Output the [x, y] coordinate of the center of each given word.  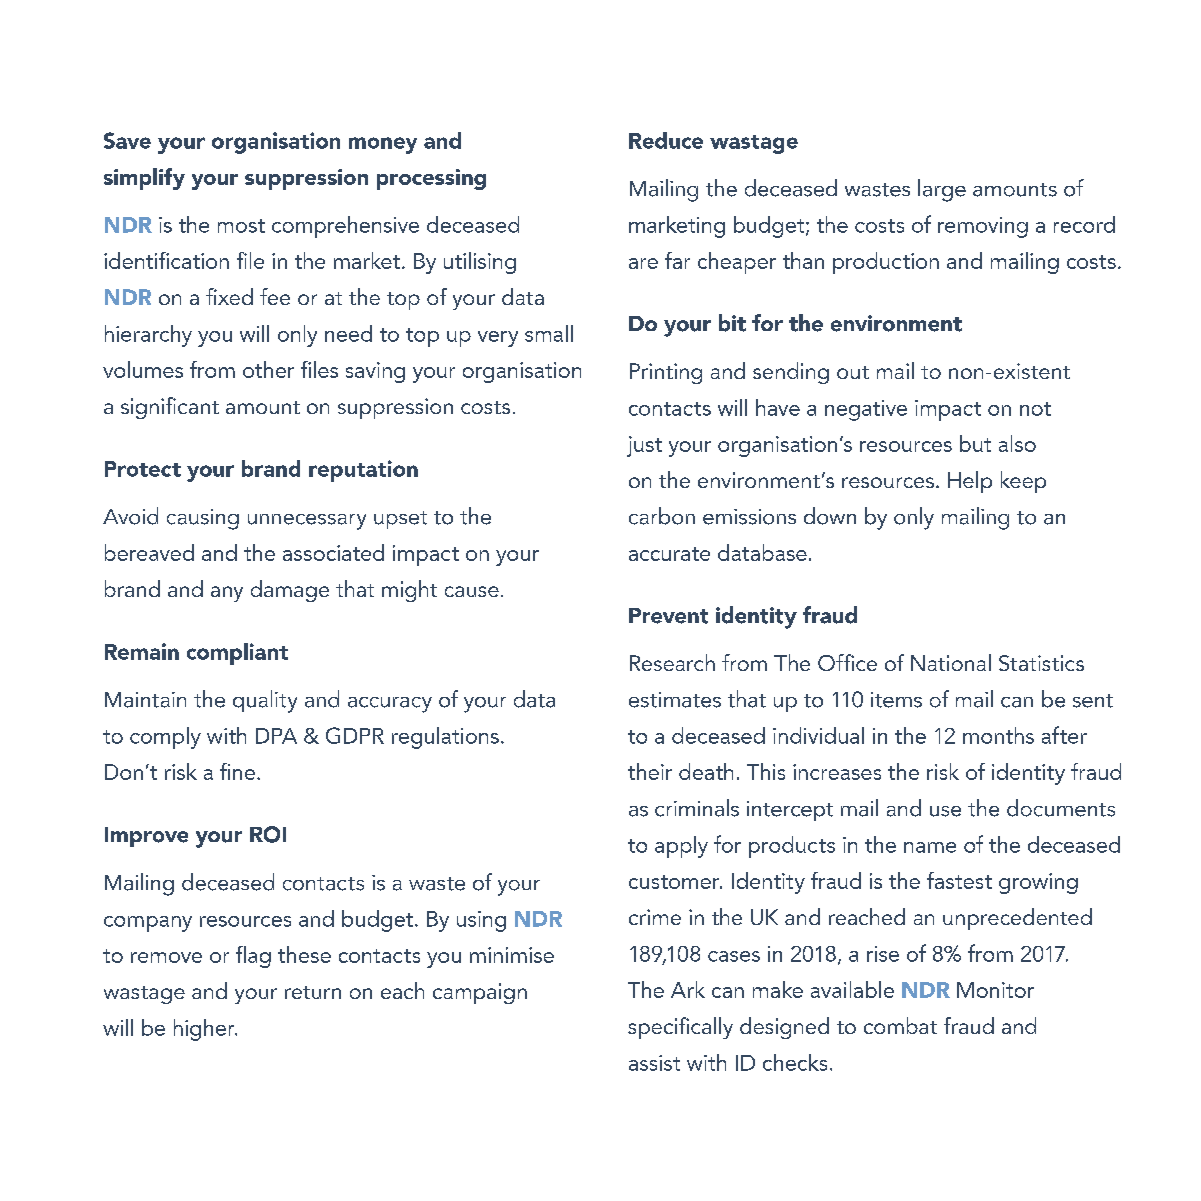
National [951, 662]
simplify [144, 179]
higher [205, 1030]
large [942, 190]
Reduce [666, 140]
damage [290, 591]
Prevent [668, 616]
